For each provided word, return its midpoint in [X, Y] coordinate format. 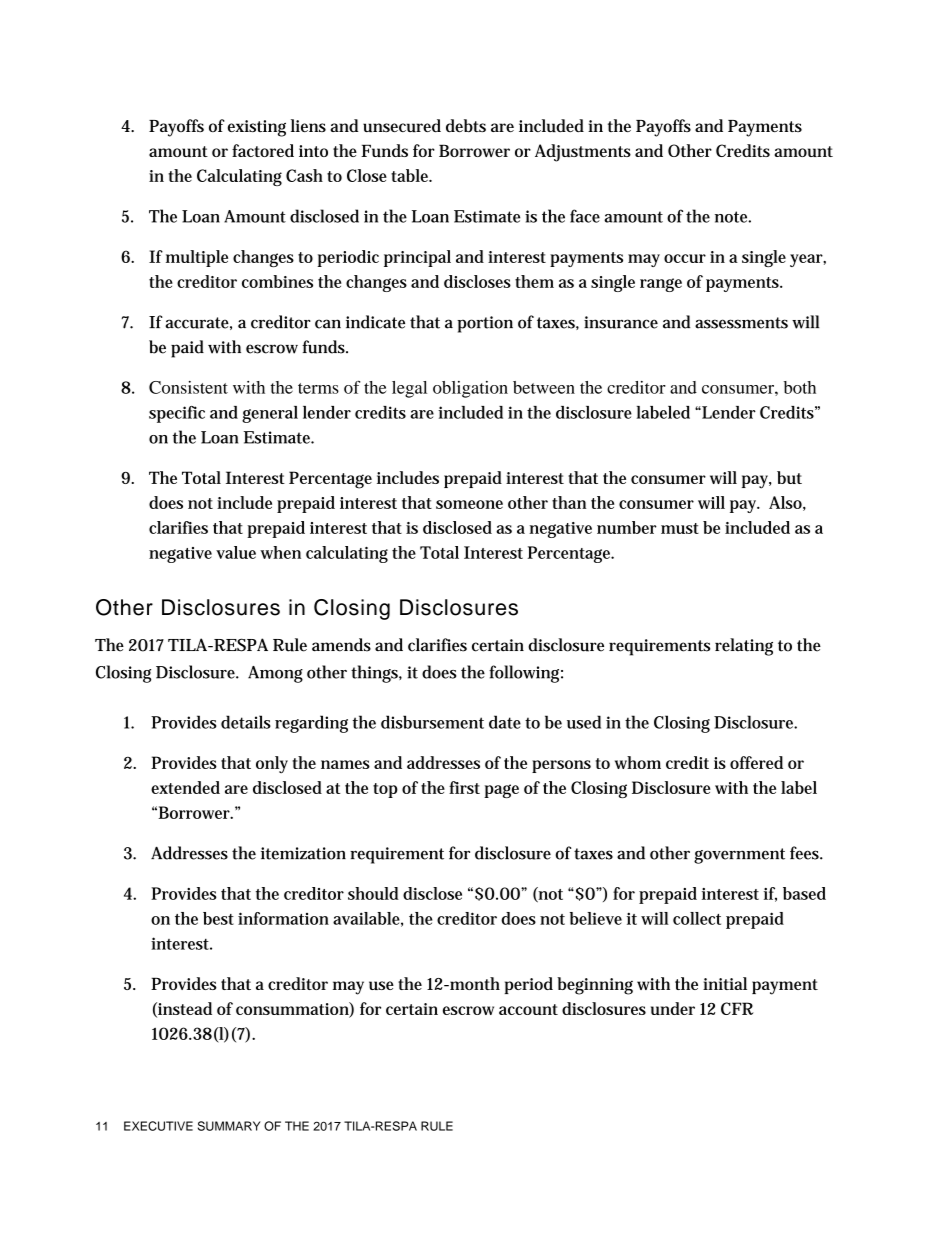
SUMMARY [229, 1126]
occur [685, 258]
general [270, 414]
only [272, 765]
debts [466, 126]
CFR [737, 1008]
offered [756, 762]
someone [469, 504]
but [789, 477]
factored [263, 150]
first [464, 787]
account [528, 1009]
